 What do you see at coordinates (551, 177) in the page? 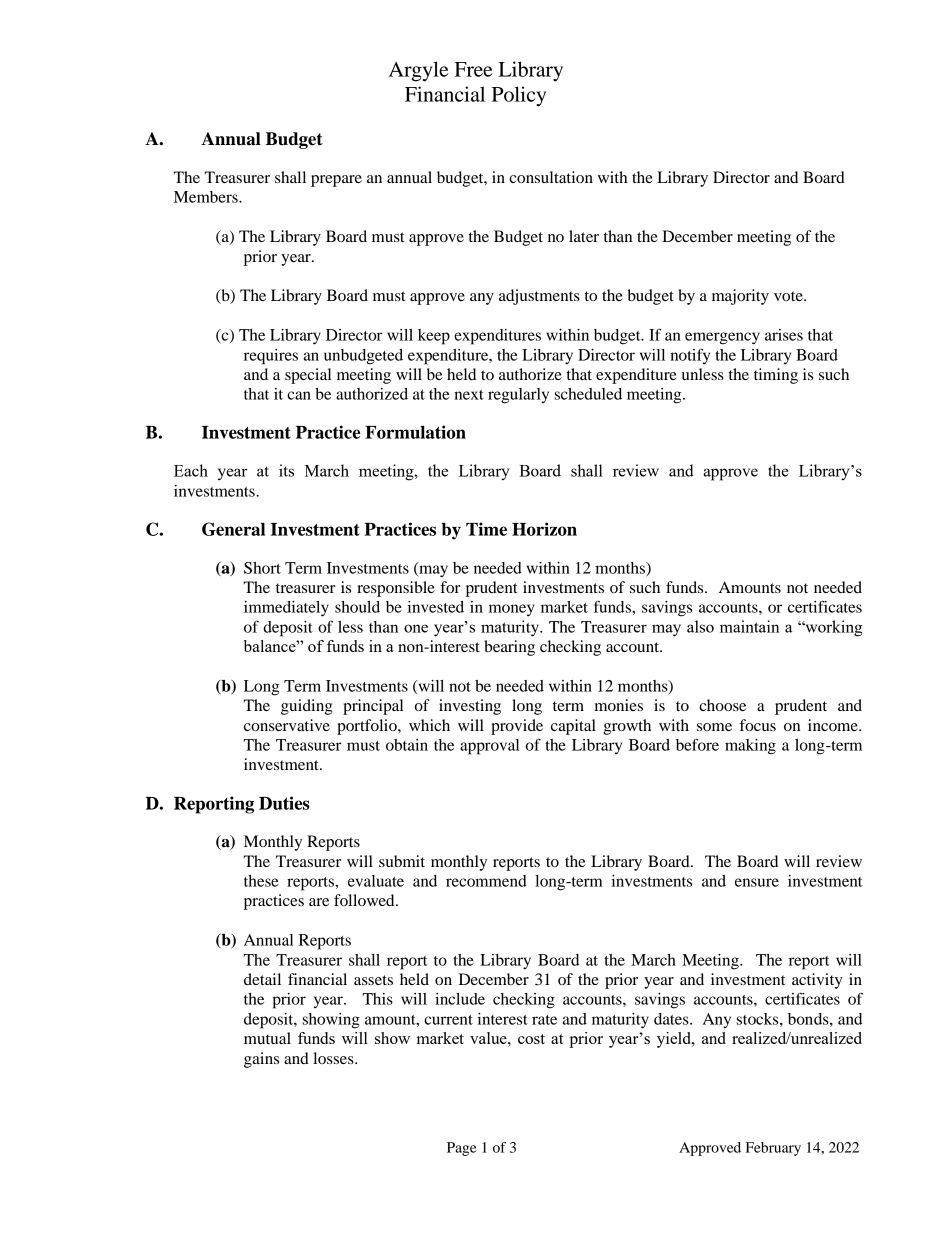
I see `consultation` at bounding box center [551, 177].
